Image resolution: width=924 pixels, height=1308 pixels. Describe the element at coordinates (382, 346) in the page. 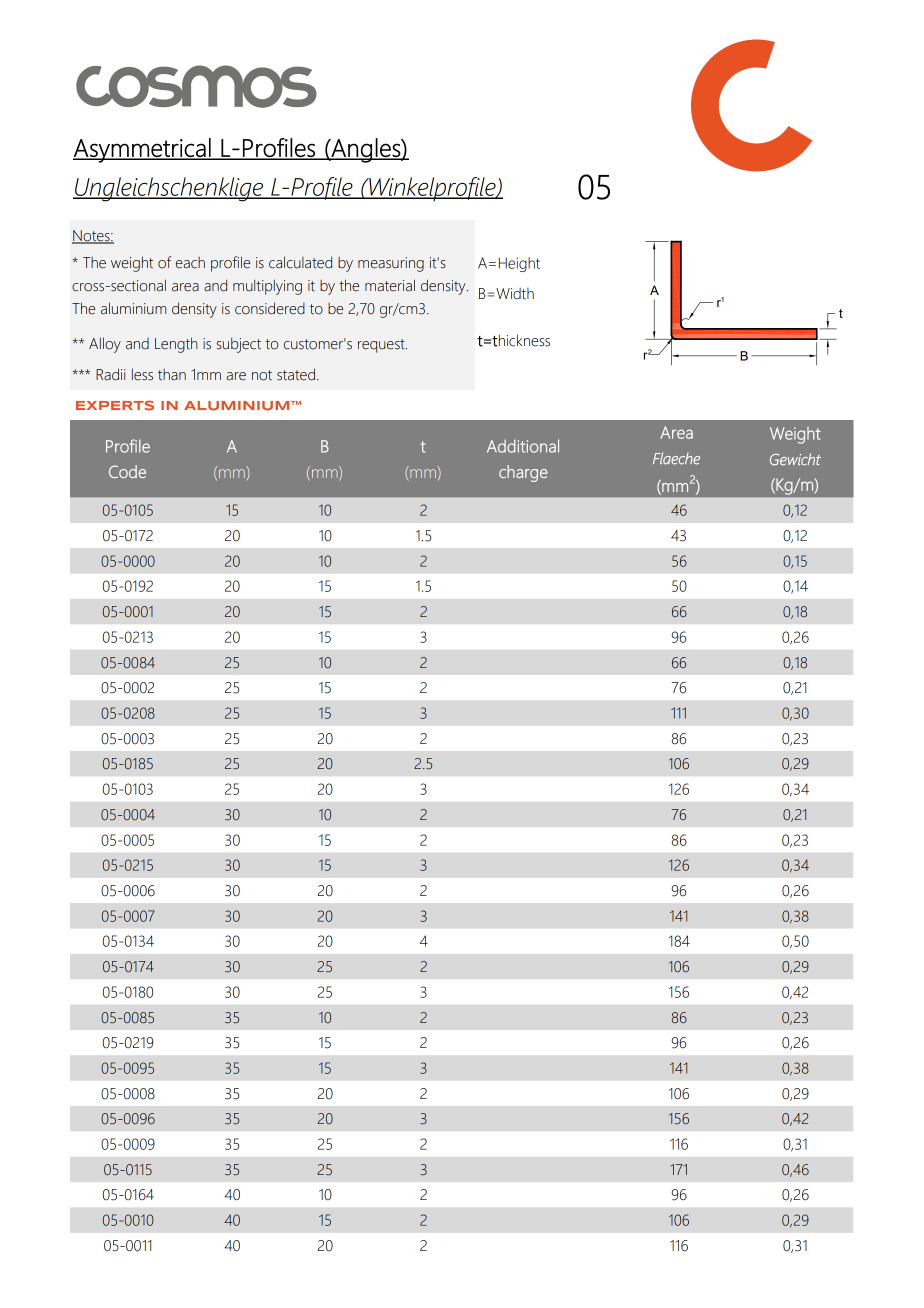

I see `request` at that location.
